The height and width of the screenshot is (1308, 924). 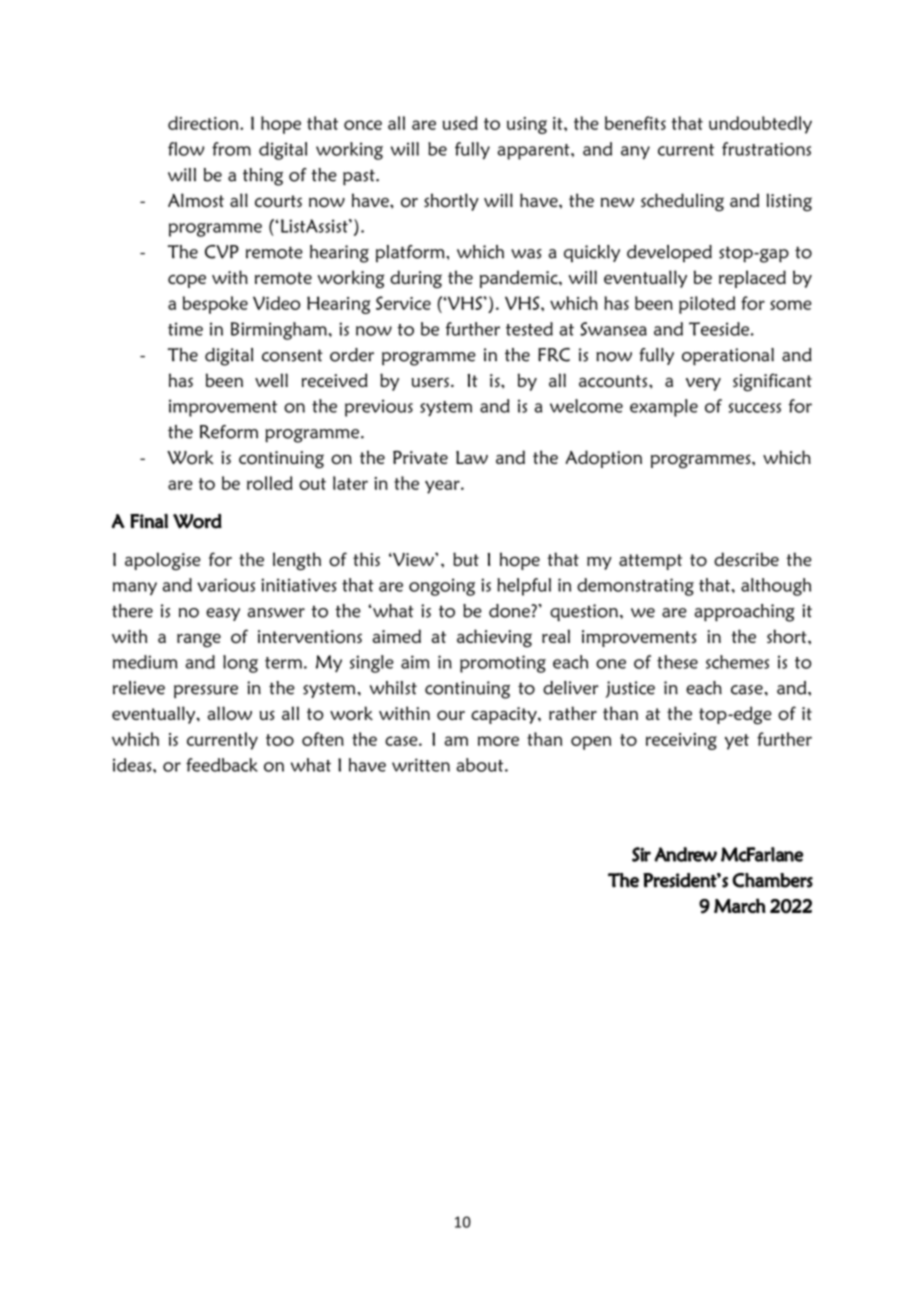 I want to click on Sir, so click(x=641, y=854).
